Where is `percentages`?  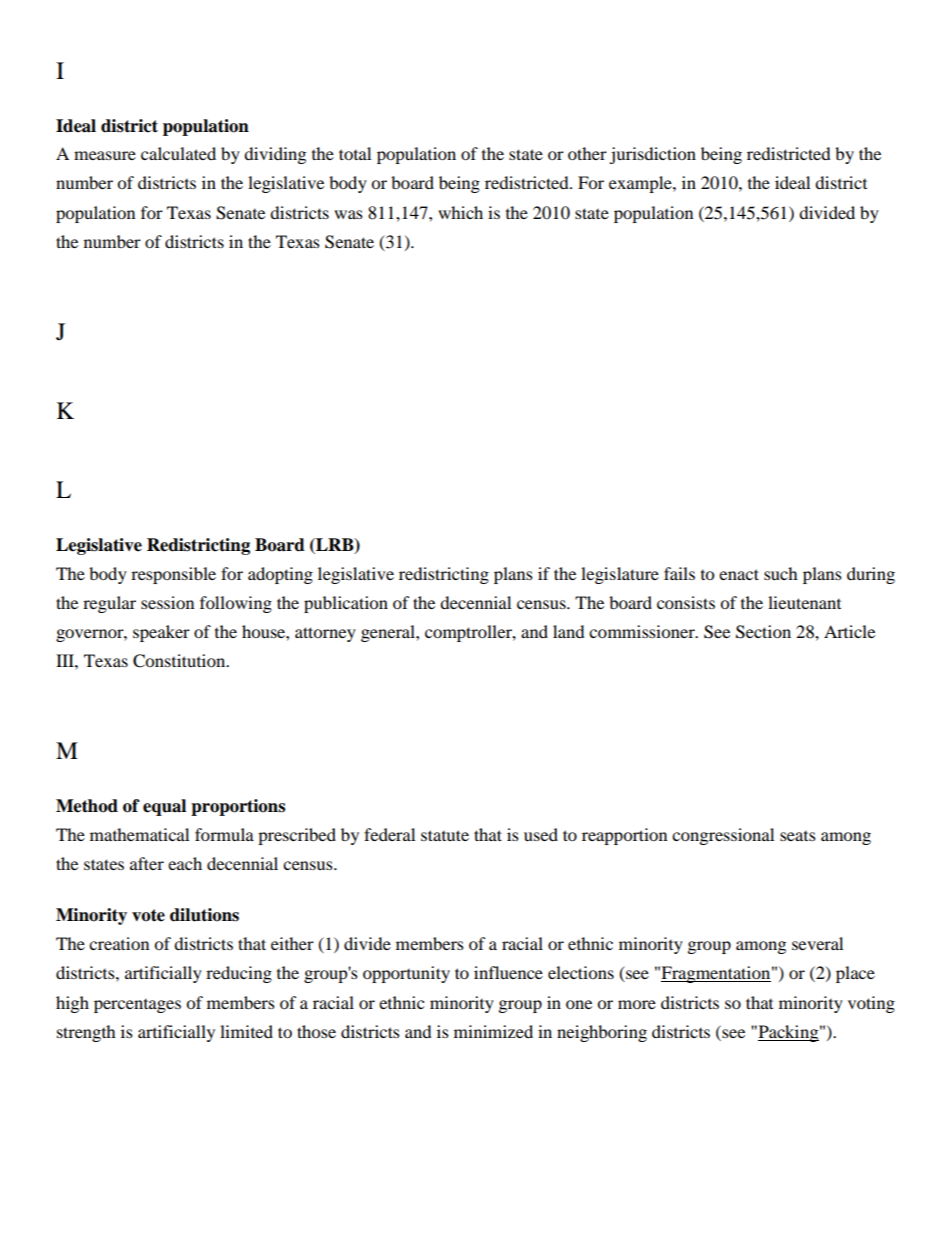 percentages is located at coordinates (137, 1006).
